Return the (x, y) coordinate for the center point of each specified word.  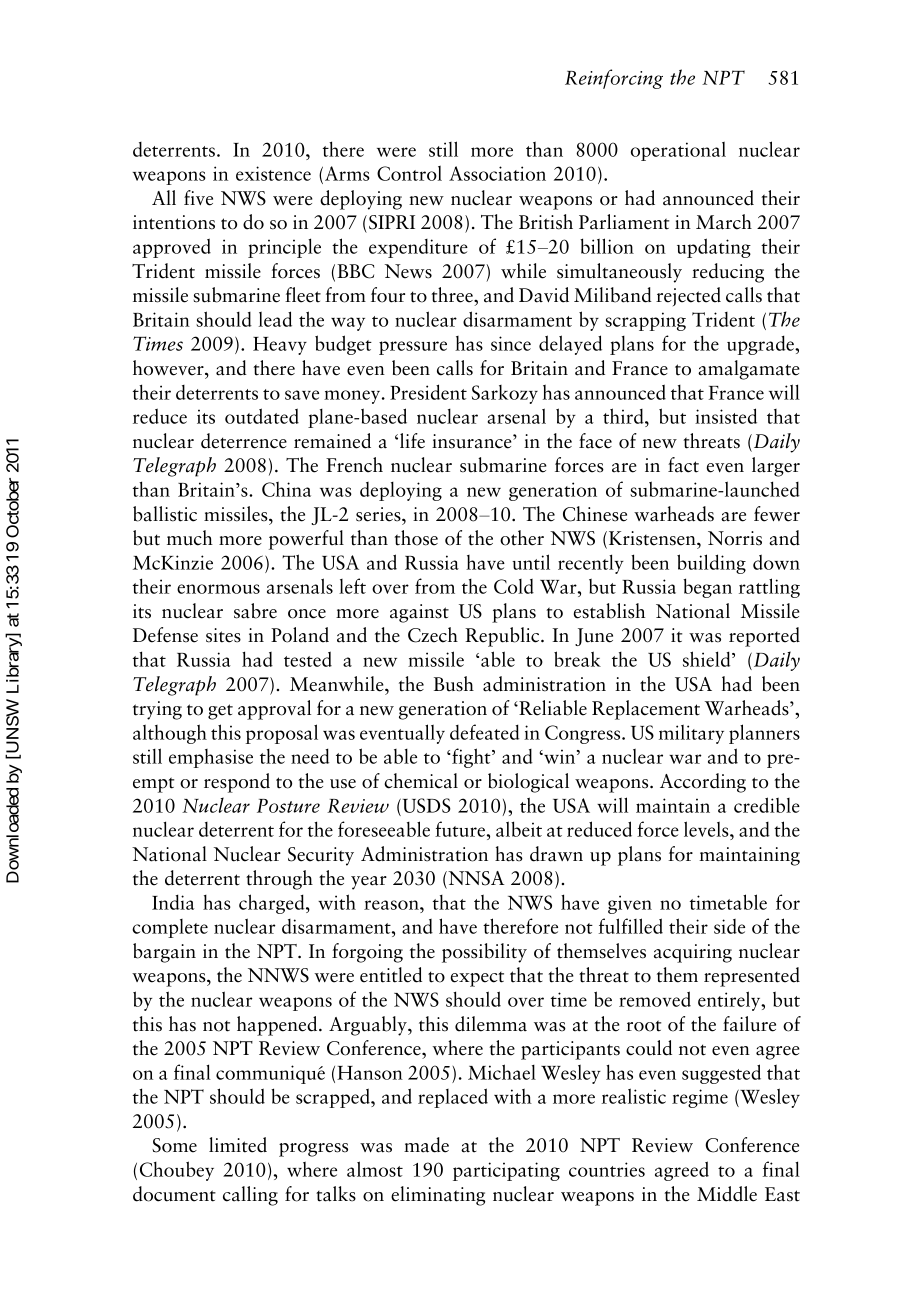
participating (506, 1171)
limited (238, 1145)
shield (708, 659)
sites (223, 635)
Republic (503, 637)
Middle (727, 1194)
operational (678, 151)
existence (273, 173)
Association (497, 173)
